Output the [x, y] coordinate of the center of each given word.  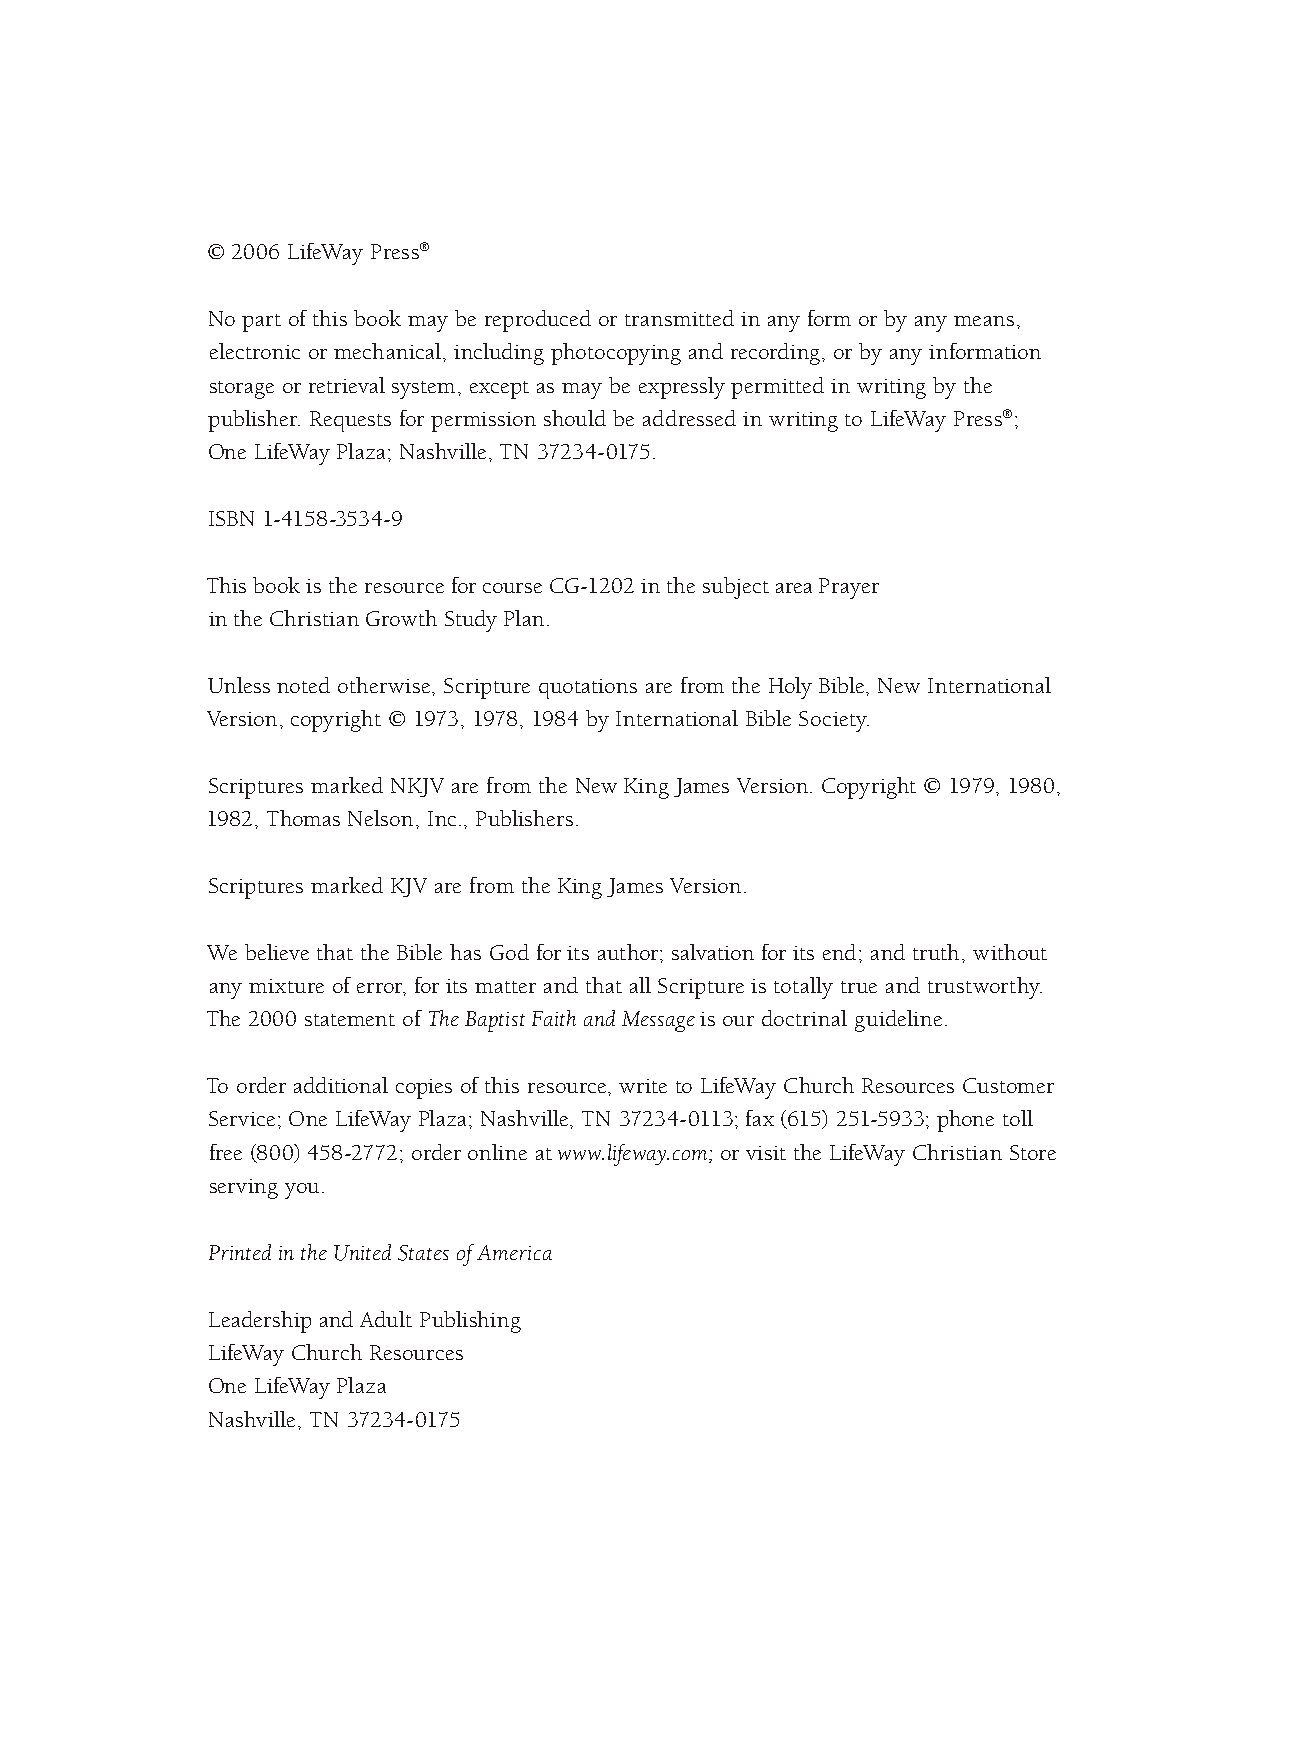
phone [965, 1121]
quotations [588, 689]
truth [938, 952]
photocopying [616, 354]
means [984, 321]
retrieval [347, 385]
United [362, 1252]
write [643, 1086]
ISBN [231, 518]
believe [277, 952]
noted [303, 685]
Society [834, 721]
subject [736, 588]
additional [341, 1085]
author [629, 952]
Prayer [849, 588]
